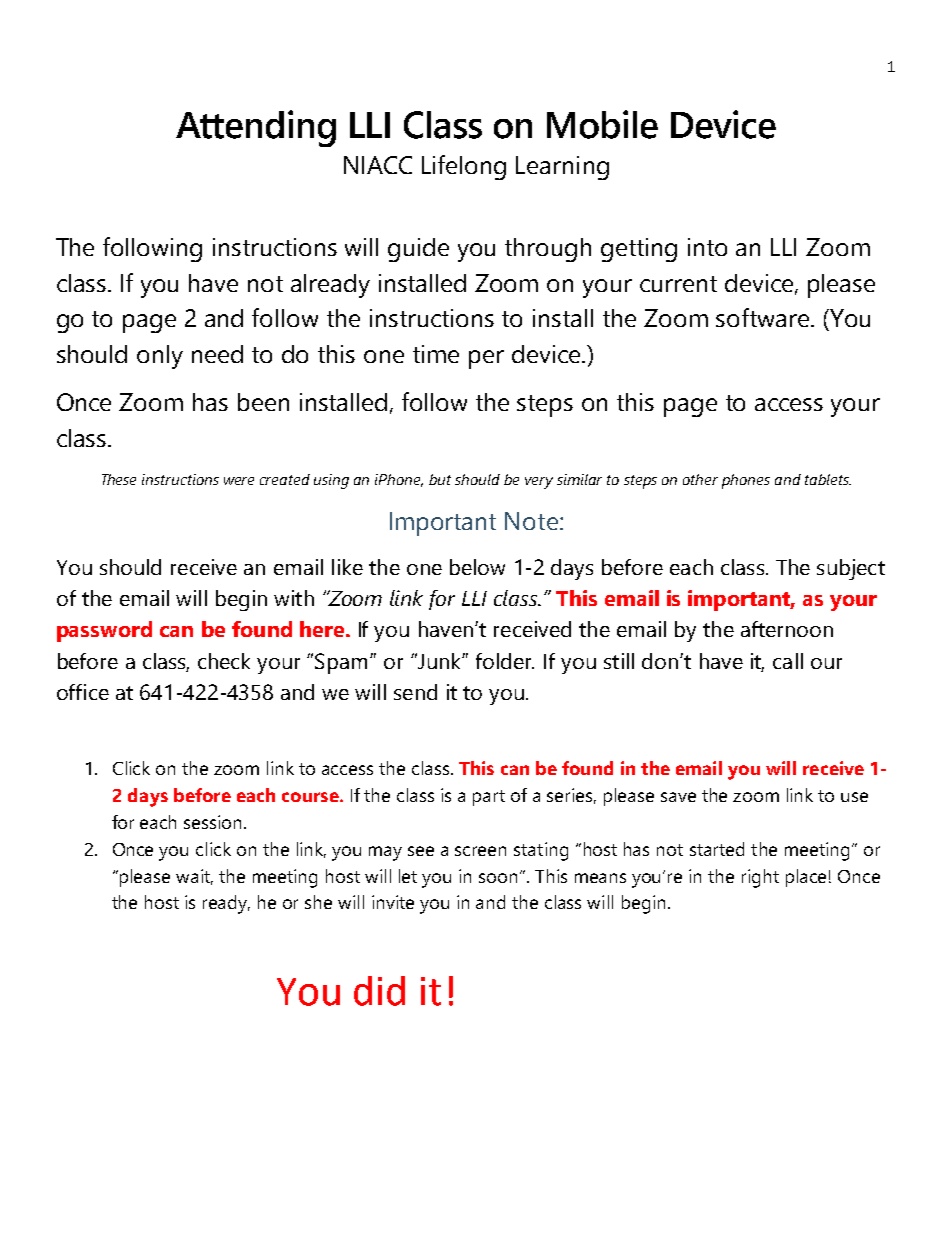  Describe the element at coordinates (760, 878) in the document. I see `right` at that location.
